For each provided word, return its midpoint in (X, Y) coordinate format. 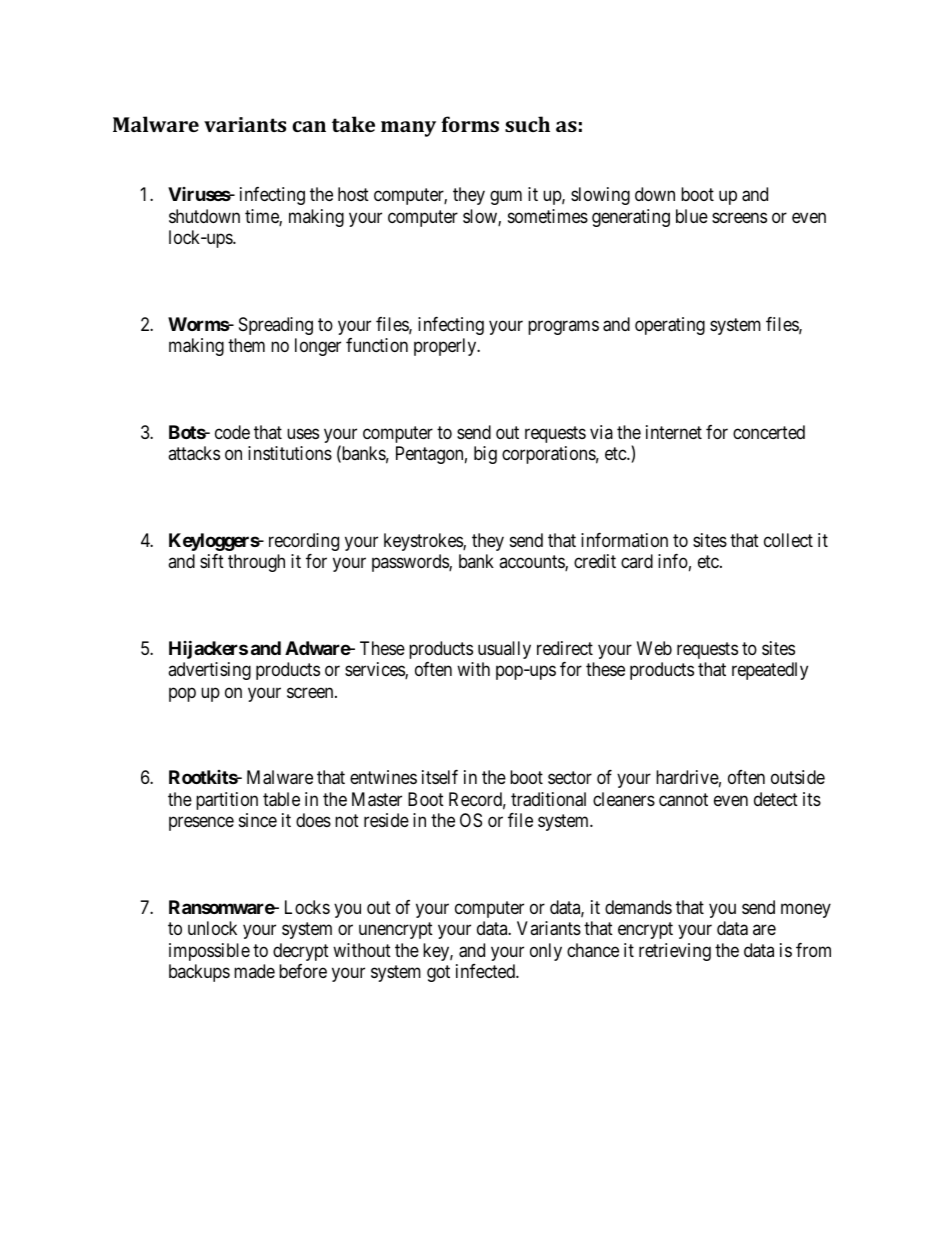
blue (692, 216)
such (527, 124)
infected (486, 971)
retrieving (675, 952)
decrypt (301, 952)
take (353, 124)
